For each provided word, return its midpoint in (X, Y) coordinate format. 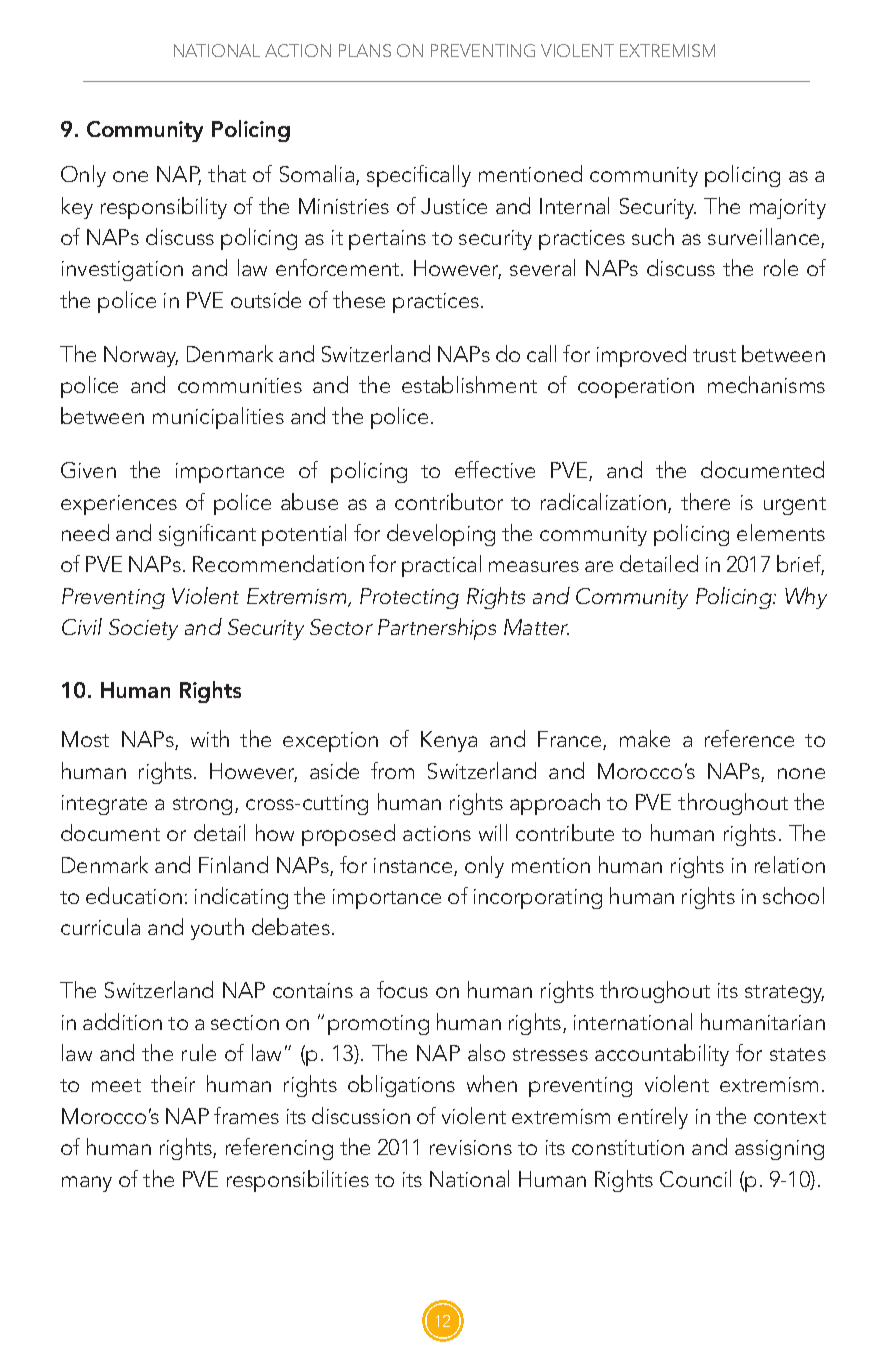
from (392, 770)
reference (749, 738)
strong (202, 806)
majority (788, 209)
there (705, 501)
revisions (471, 1147)
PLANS (365, 50)
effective (495, 469)
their (173, 1083)
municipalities (218, 418)
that (227, 173)
